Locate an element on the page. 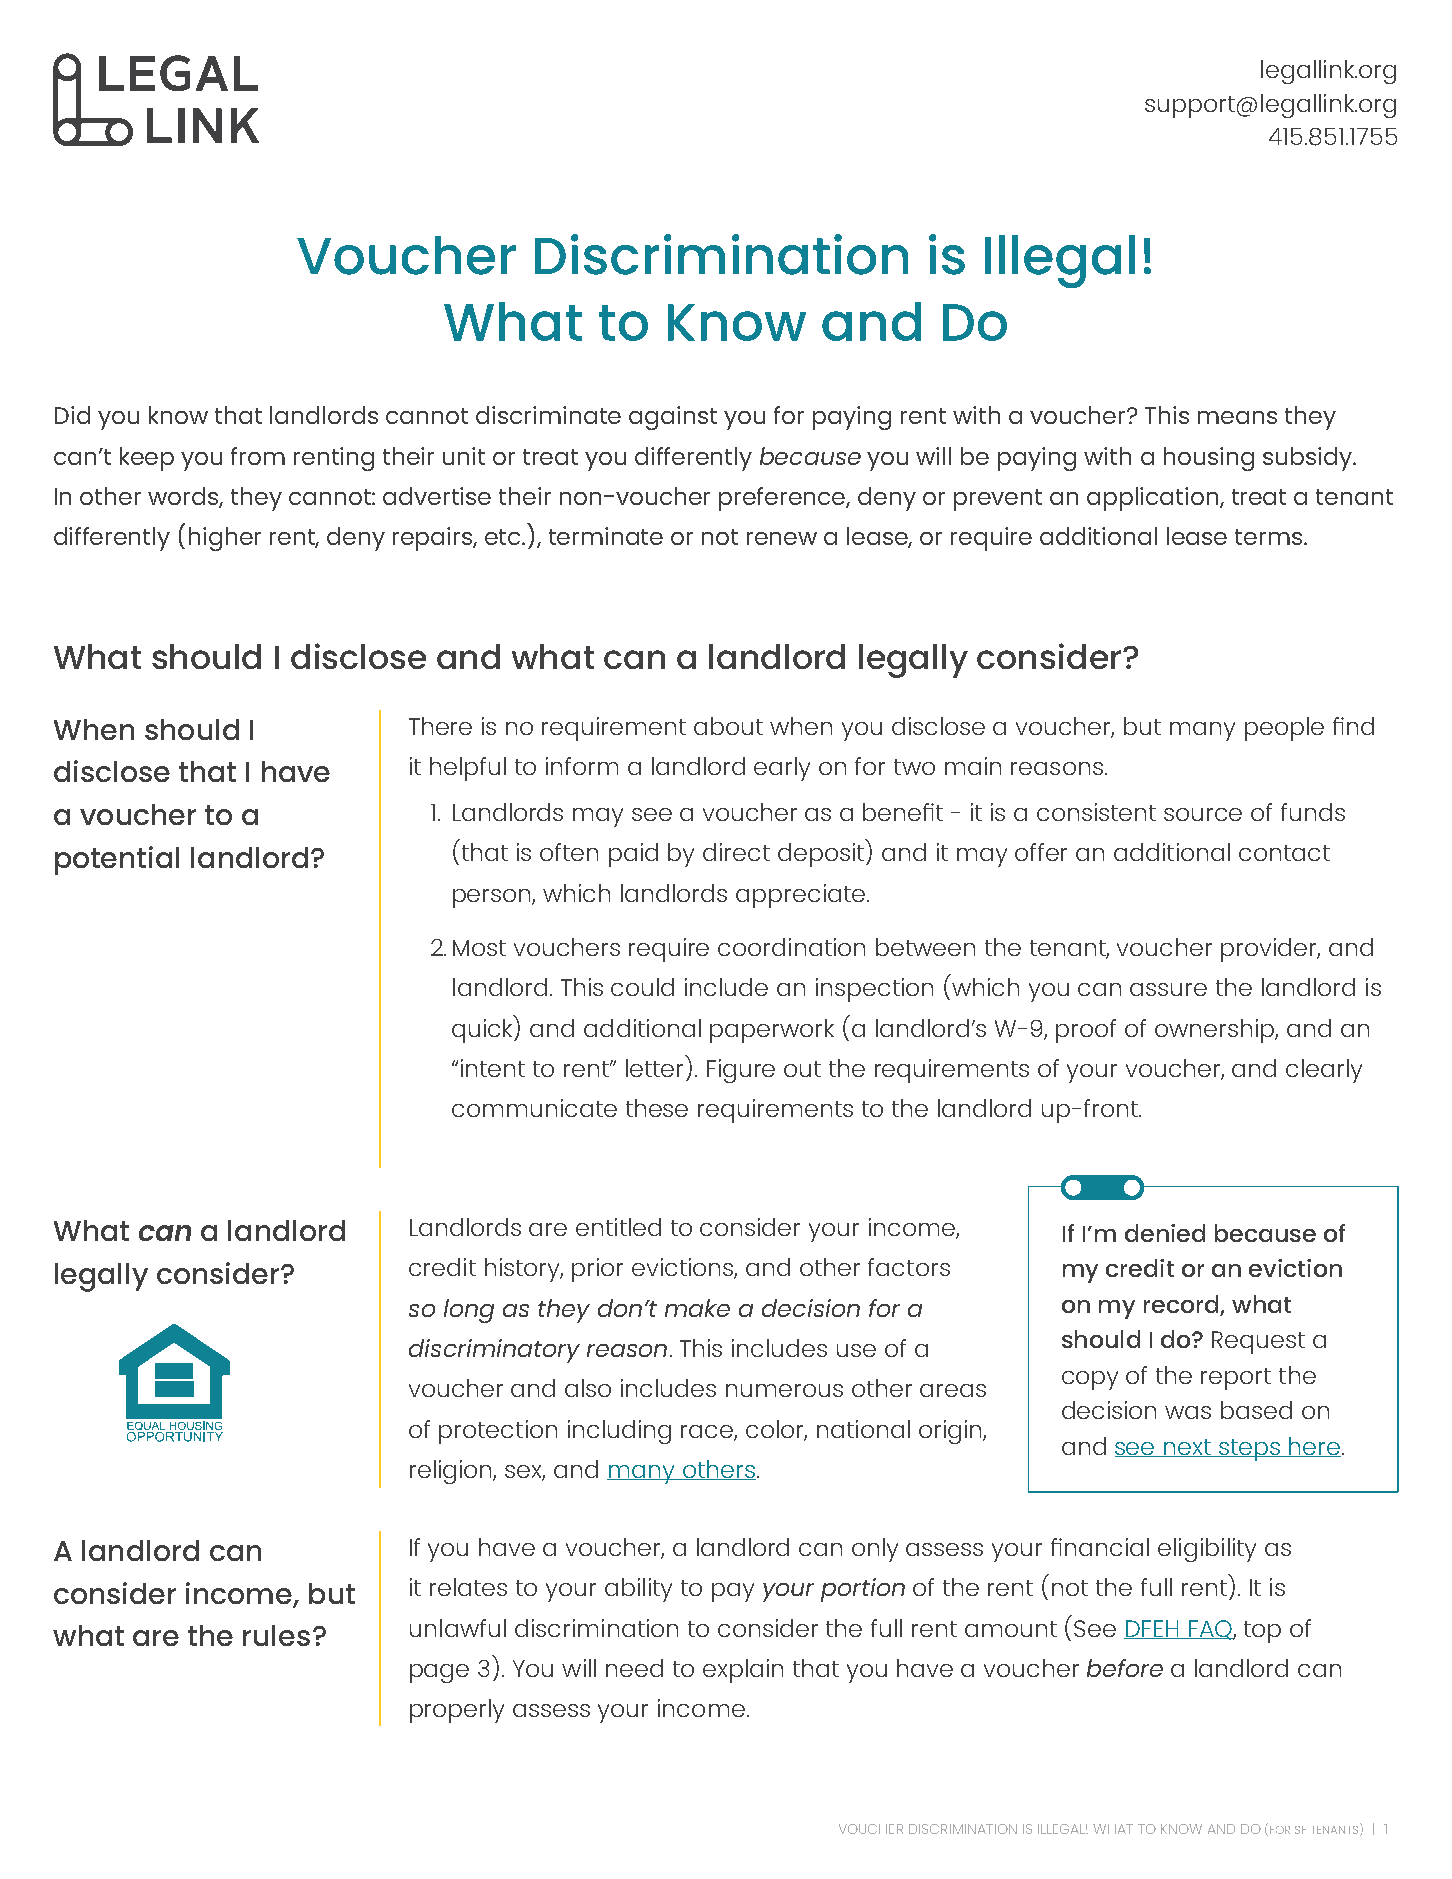 The image size is (1452, 1879). denied is located at coordinates (1165, 1233).
